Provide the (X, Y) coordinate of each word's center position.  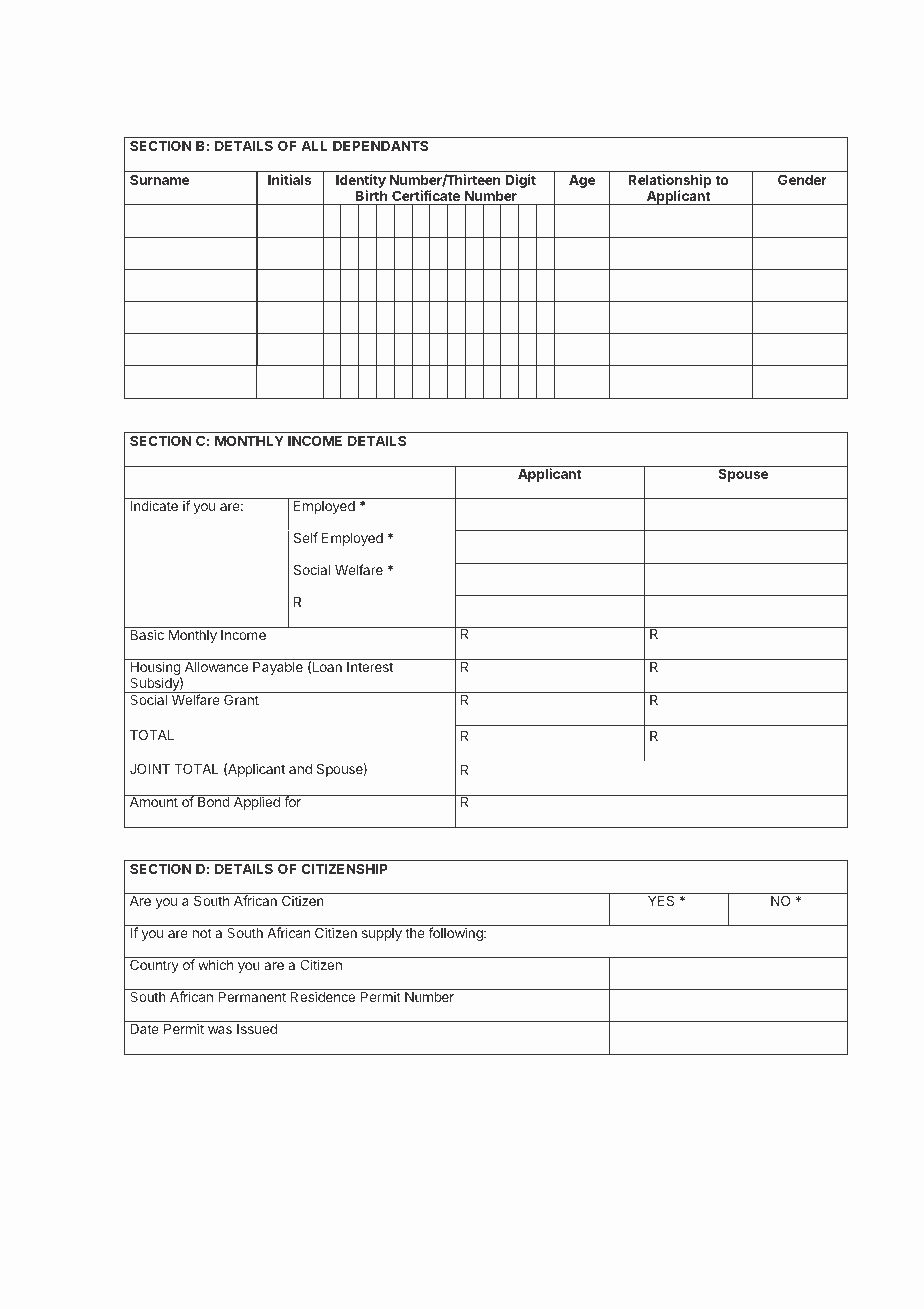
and (300, 769)
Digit (520, 181)
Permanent (252, 997)
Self (305, 537)
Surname (159, 179)
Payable (278, 668)
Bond (213, 801)
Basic (147, 634)
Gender (802, 179)
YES (661, 900)
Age (582, 181)
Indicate (154, 505)
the (415, 933)
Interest (370, 667)
